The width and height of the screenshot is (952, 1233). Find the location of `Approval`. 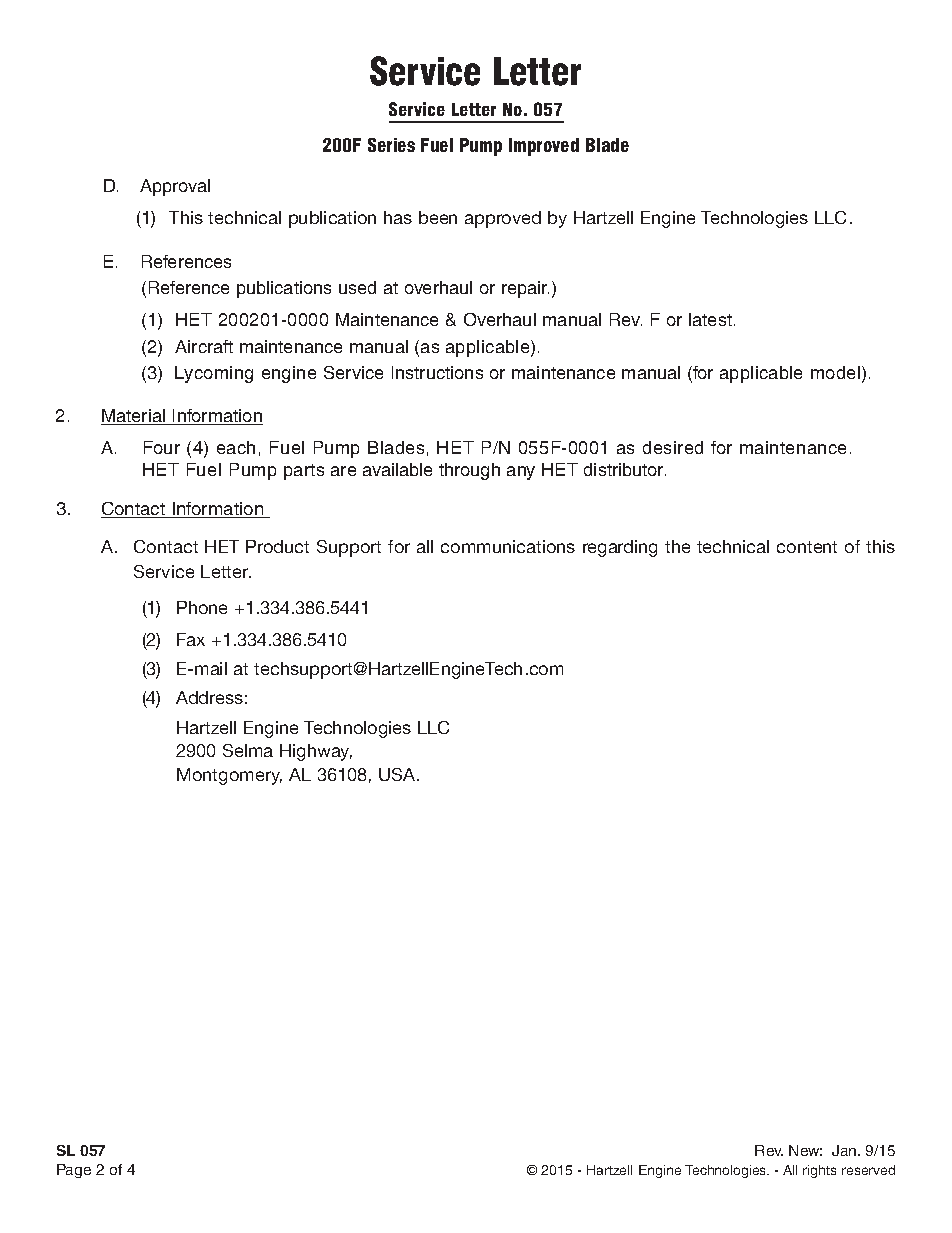

Approval is located at coordinates (175, 187).
